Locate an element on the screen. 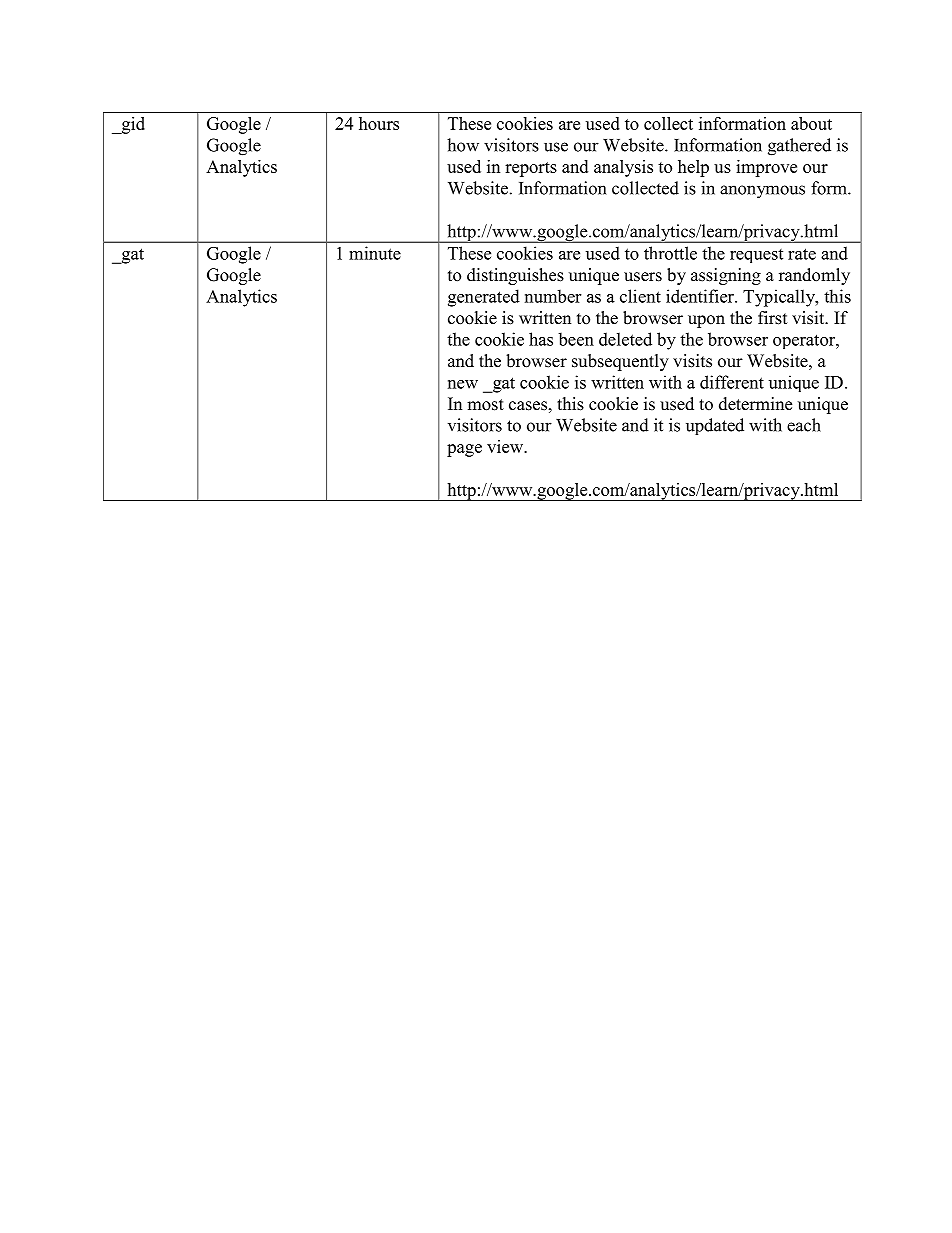  anonymous is located at coordinates (762, 192).
